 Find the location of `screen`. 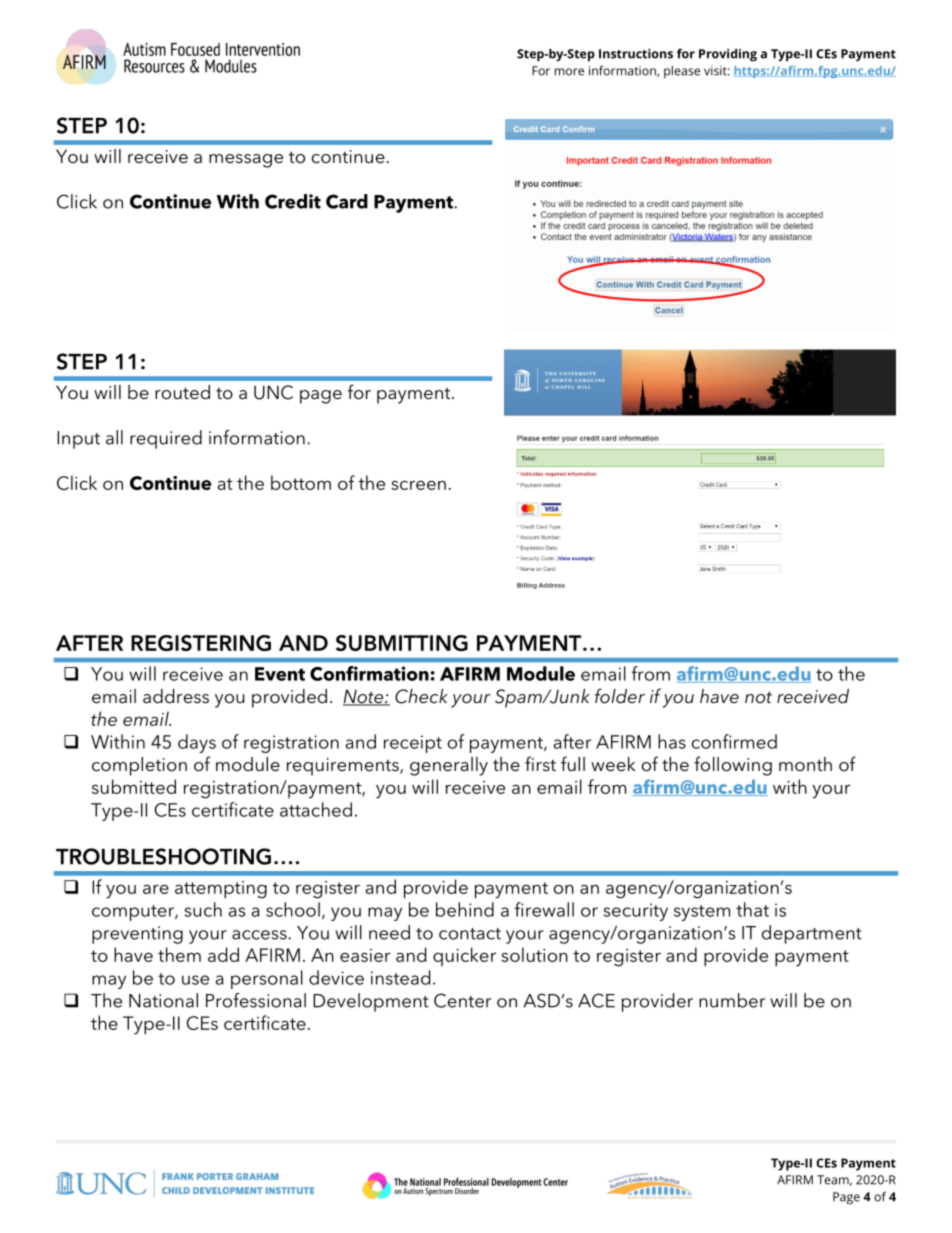

screen is located at coordinates (418, 485).
